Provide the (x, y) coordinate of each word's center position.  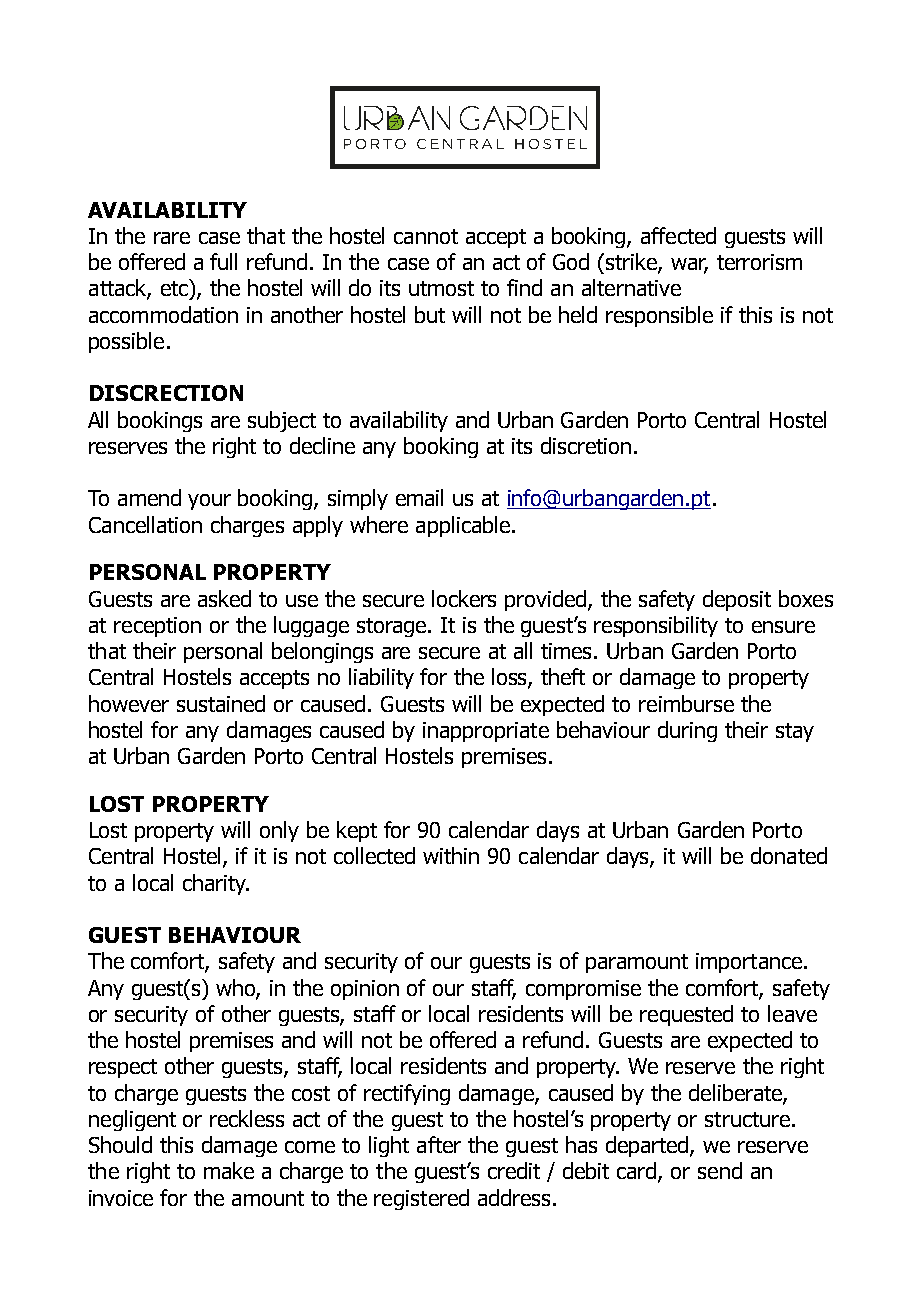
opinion (365, 990)
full (223, 261)
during (687, 731)
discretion (586, 445)
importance (750, 963)
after (439, 1144)
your (209, 502)
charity (216, 884)
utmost (441, 288)
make (229, 1170)
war (689, 265)
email (419, 497)
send (720, 1170)
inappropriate (486, 732)
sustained (221, 703)
